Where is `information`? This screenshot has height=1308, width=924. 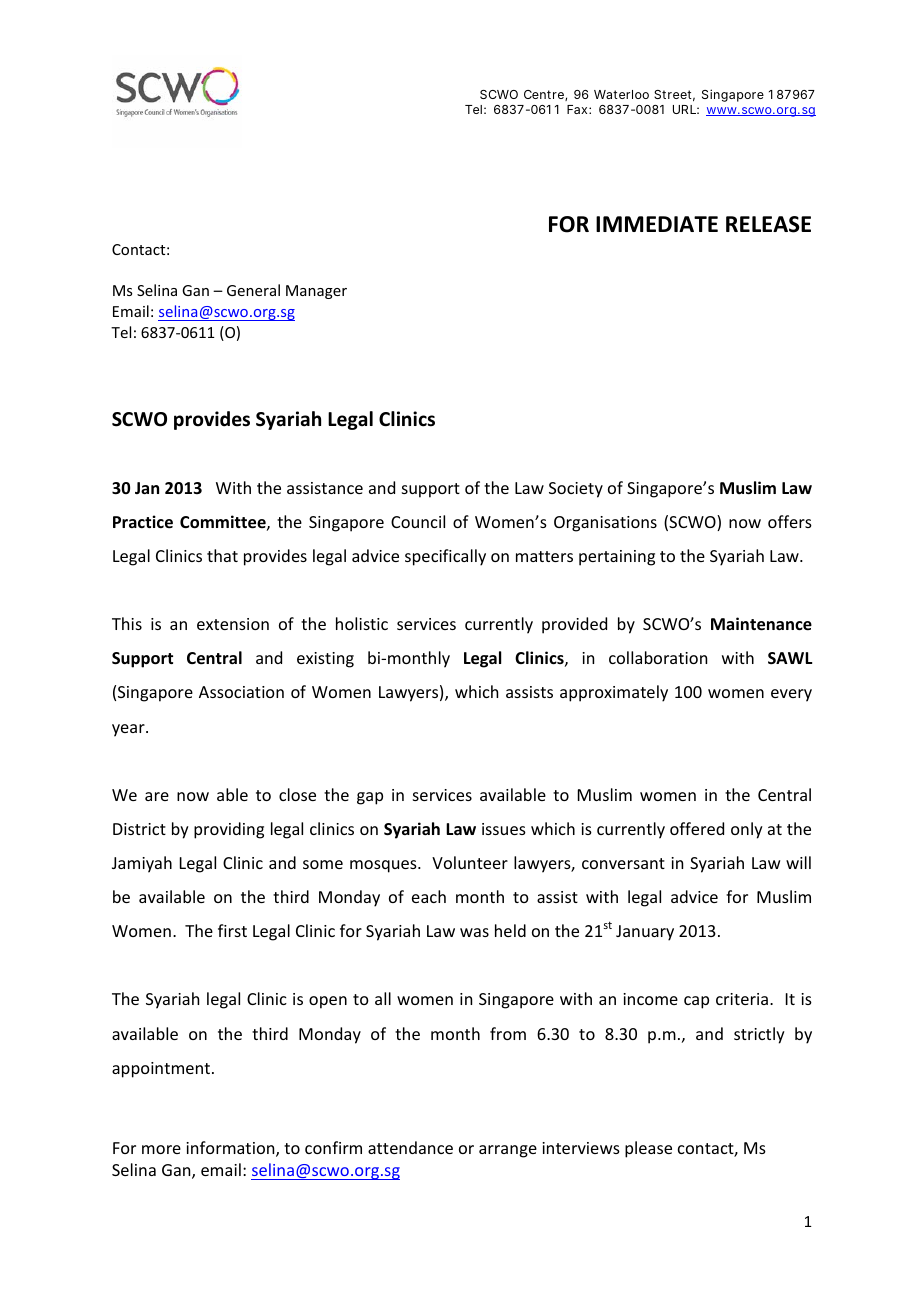 information is located at coordinates (231, 1149).
